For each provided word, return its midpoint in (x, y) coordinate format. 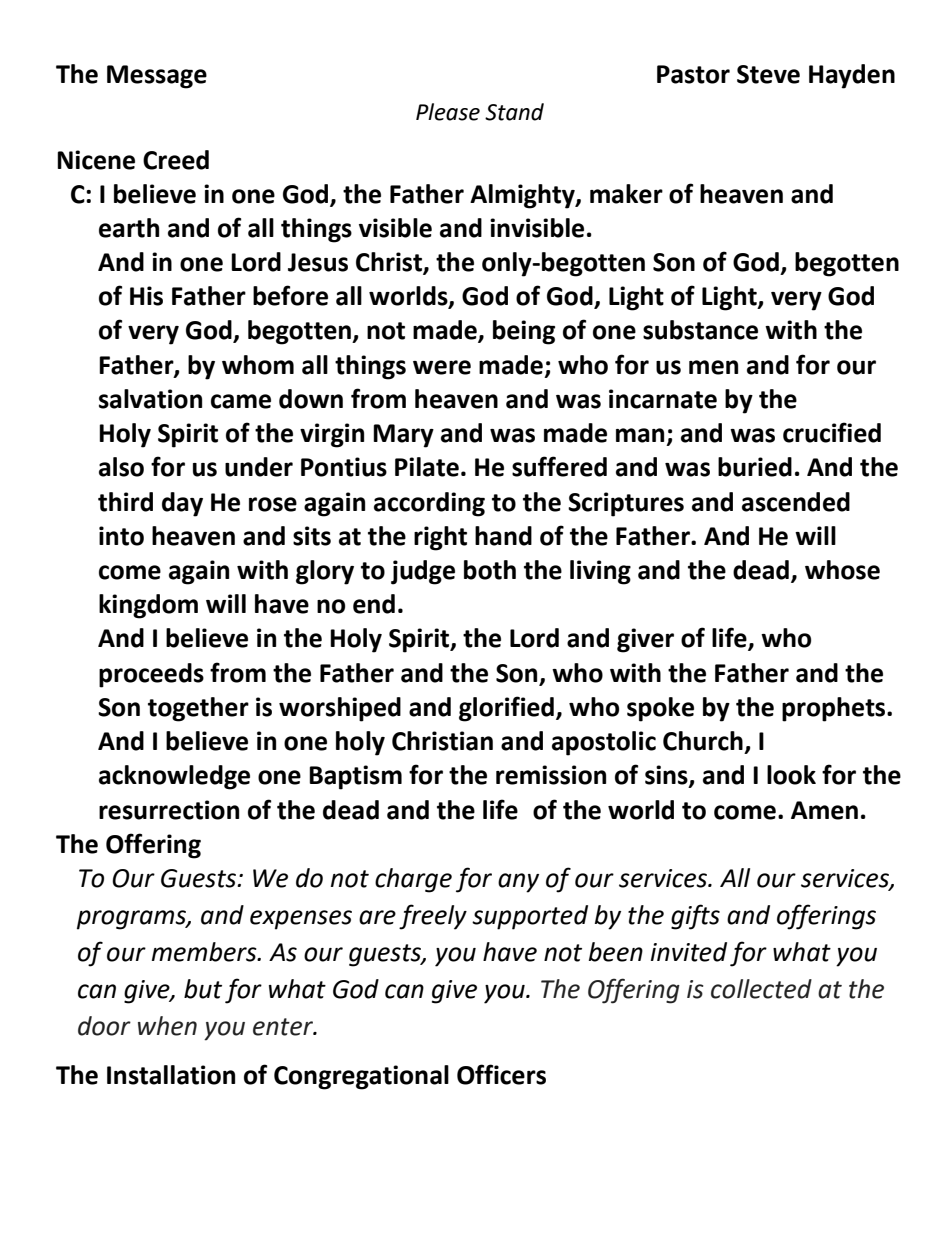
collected (761, 989)
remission (551, 775)
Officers (501, 1074)
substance (700, 330)
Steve (768, 74)
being (524, 332)
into (121, 536)
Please (448, 112)
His (146, 296)
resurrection (169, 810)
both (490, 570)
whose (842, 570)
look (791, 775)
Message (157, 77)
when (167, 1026)
